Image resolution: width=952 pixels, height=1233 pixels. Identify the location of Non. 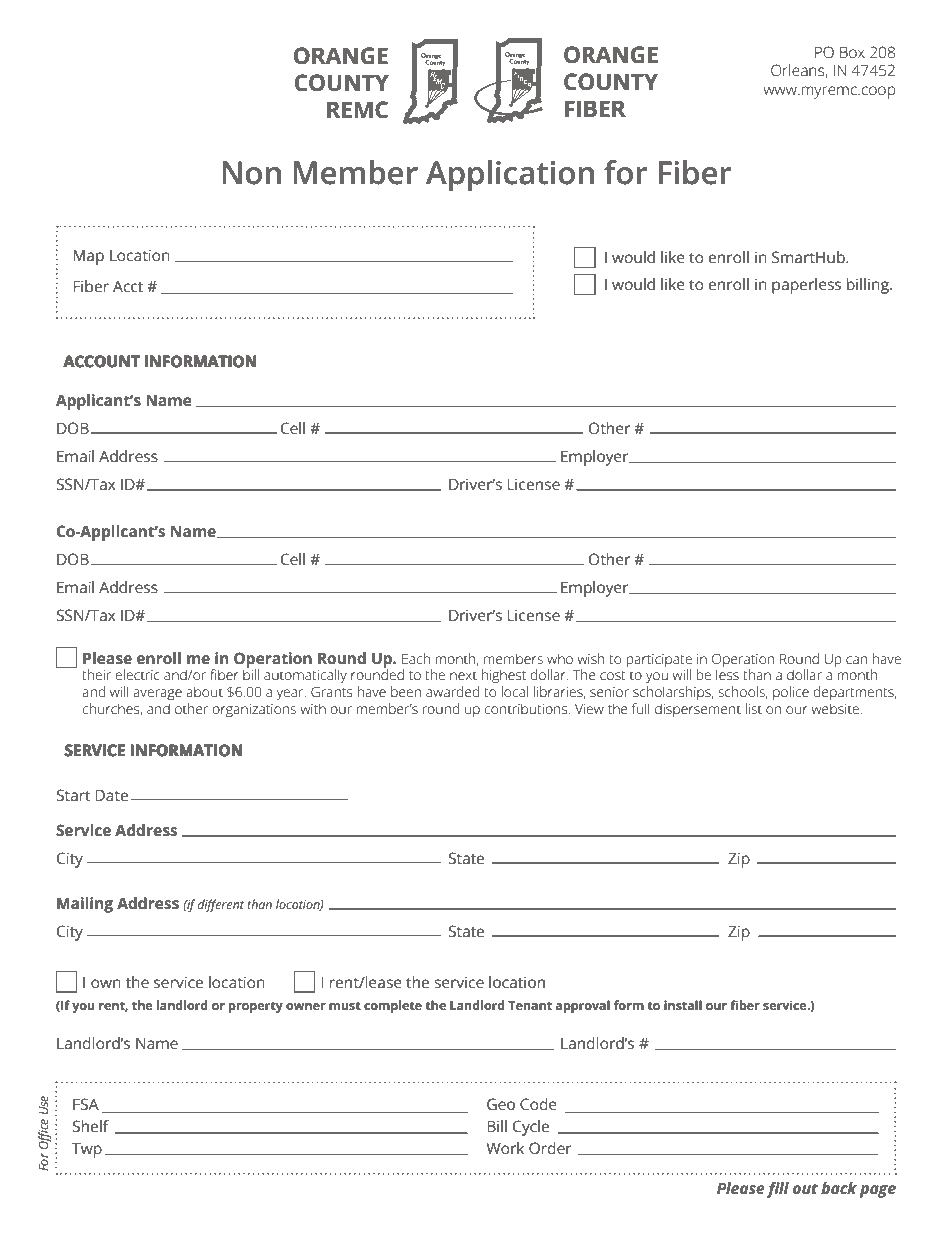
(252, 173).
